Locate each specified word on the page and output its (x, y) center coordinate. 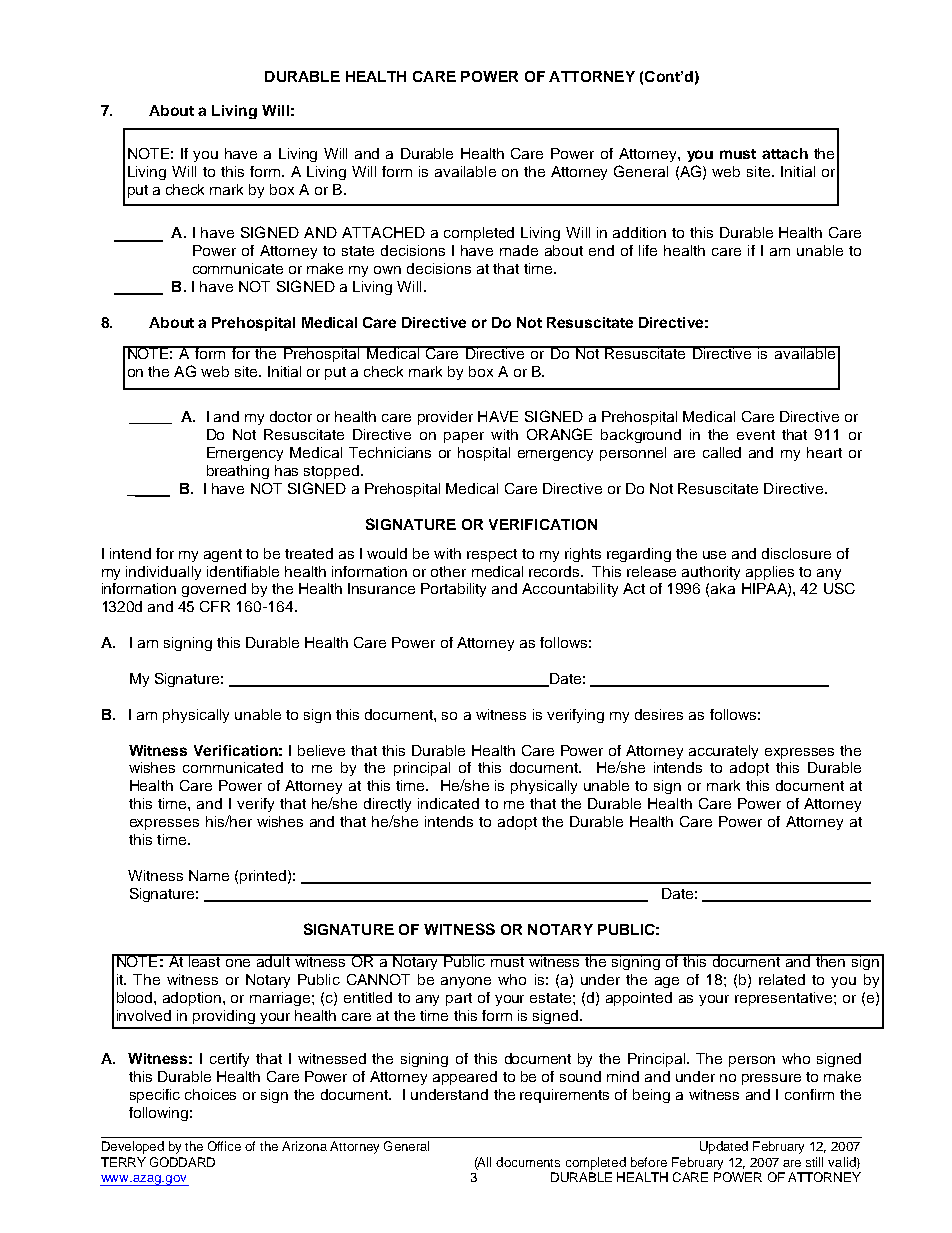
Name (209, 875)
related (782, 979)
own (387, 270)
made (519, 250)
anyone (466, 982)
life (648, 250)
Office (224, 1146)
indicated (448, 803)
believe (321, 750)
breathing (238, 472)
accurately (723, 752)
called (722, 452)
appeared (465, 1078)
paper (464, 437)
